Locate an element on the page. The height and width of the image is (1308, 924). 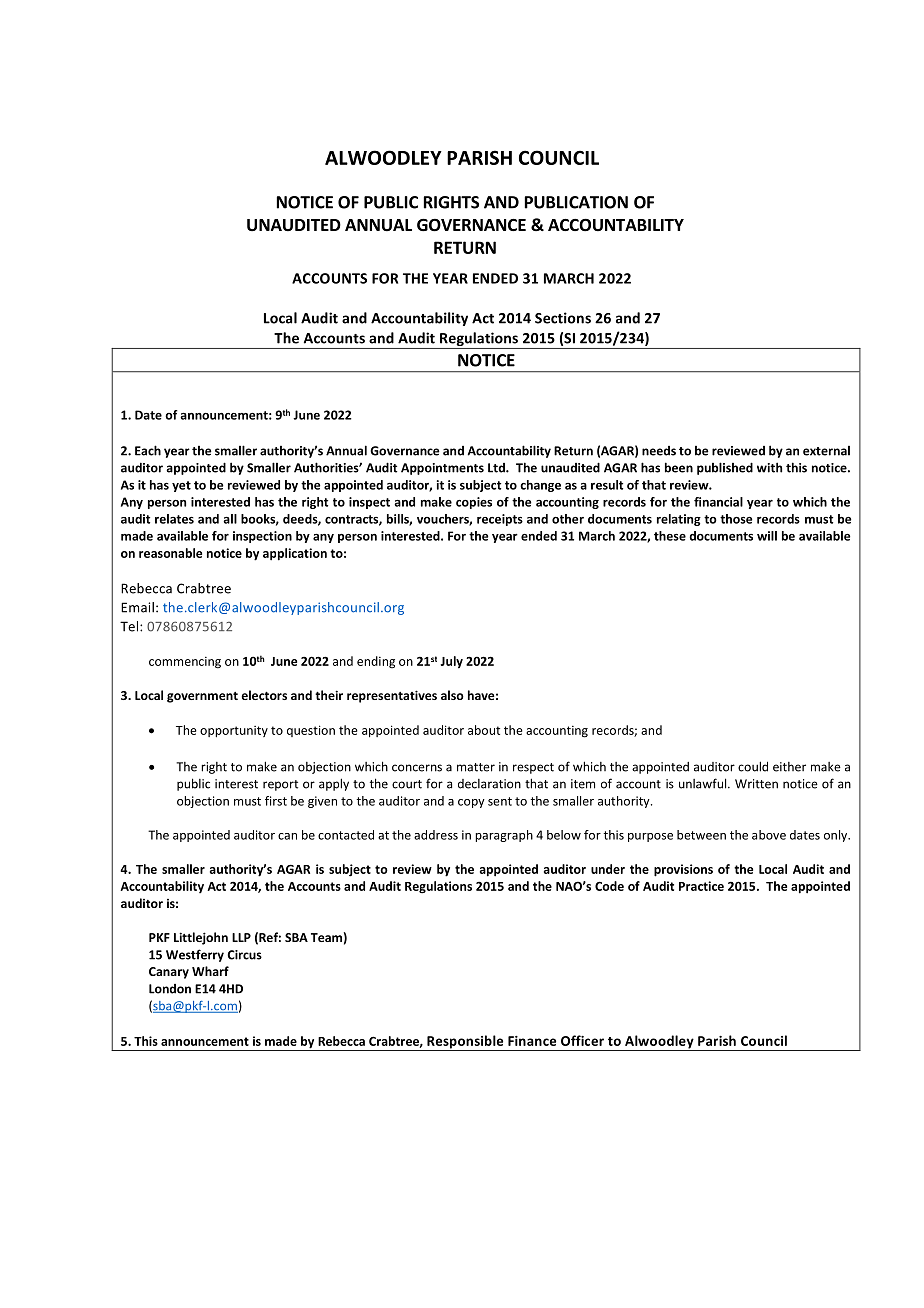
external is located at coordinates (826, 451).
